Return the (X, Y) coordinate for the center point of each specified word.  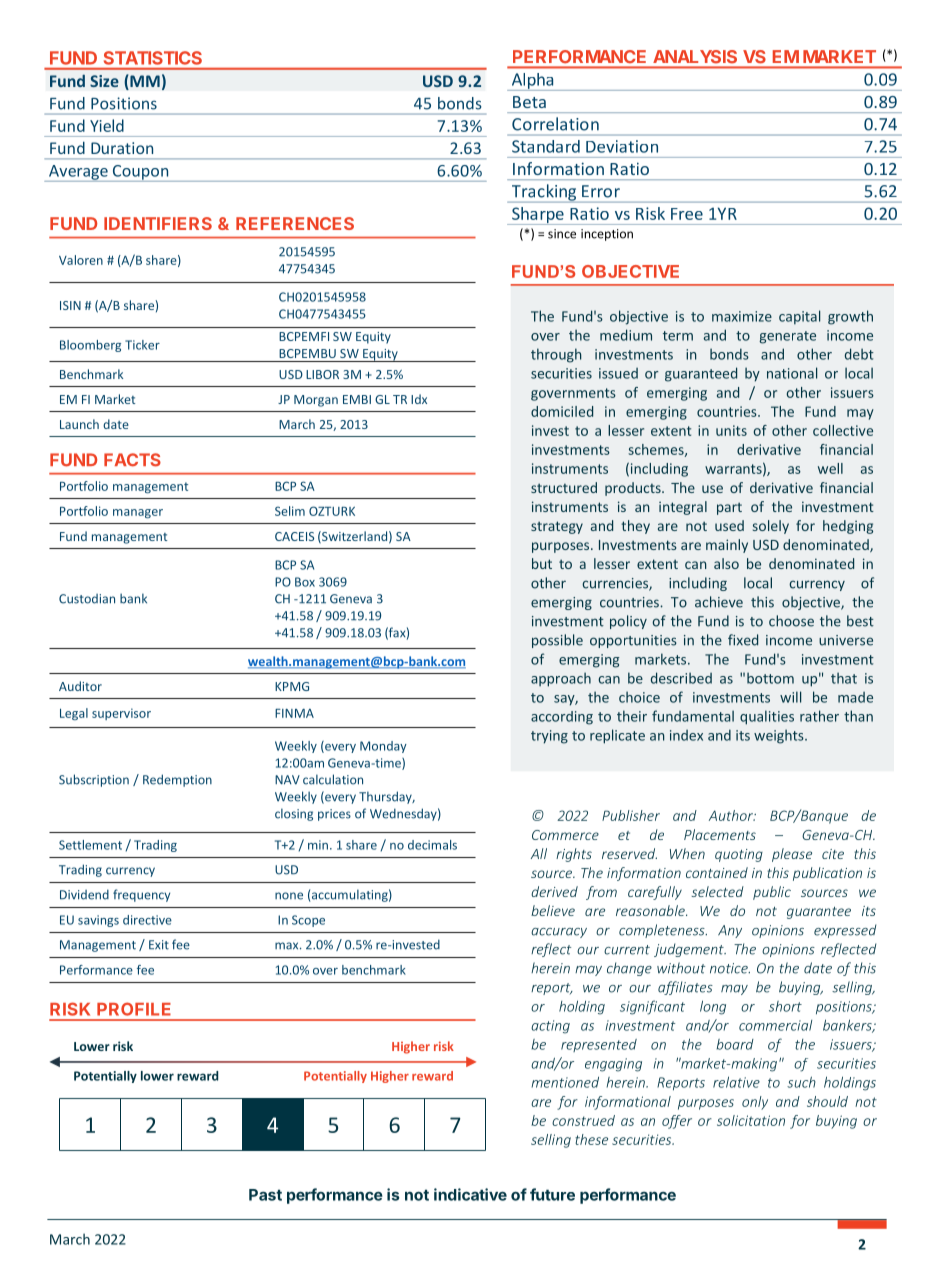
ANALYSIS (695, 56)
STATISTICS (153, 58)
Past (265, 1195)
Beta (529, 102)
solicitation (751, 1120)
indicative (470, 1194)
